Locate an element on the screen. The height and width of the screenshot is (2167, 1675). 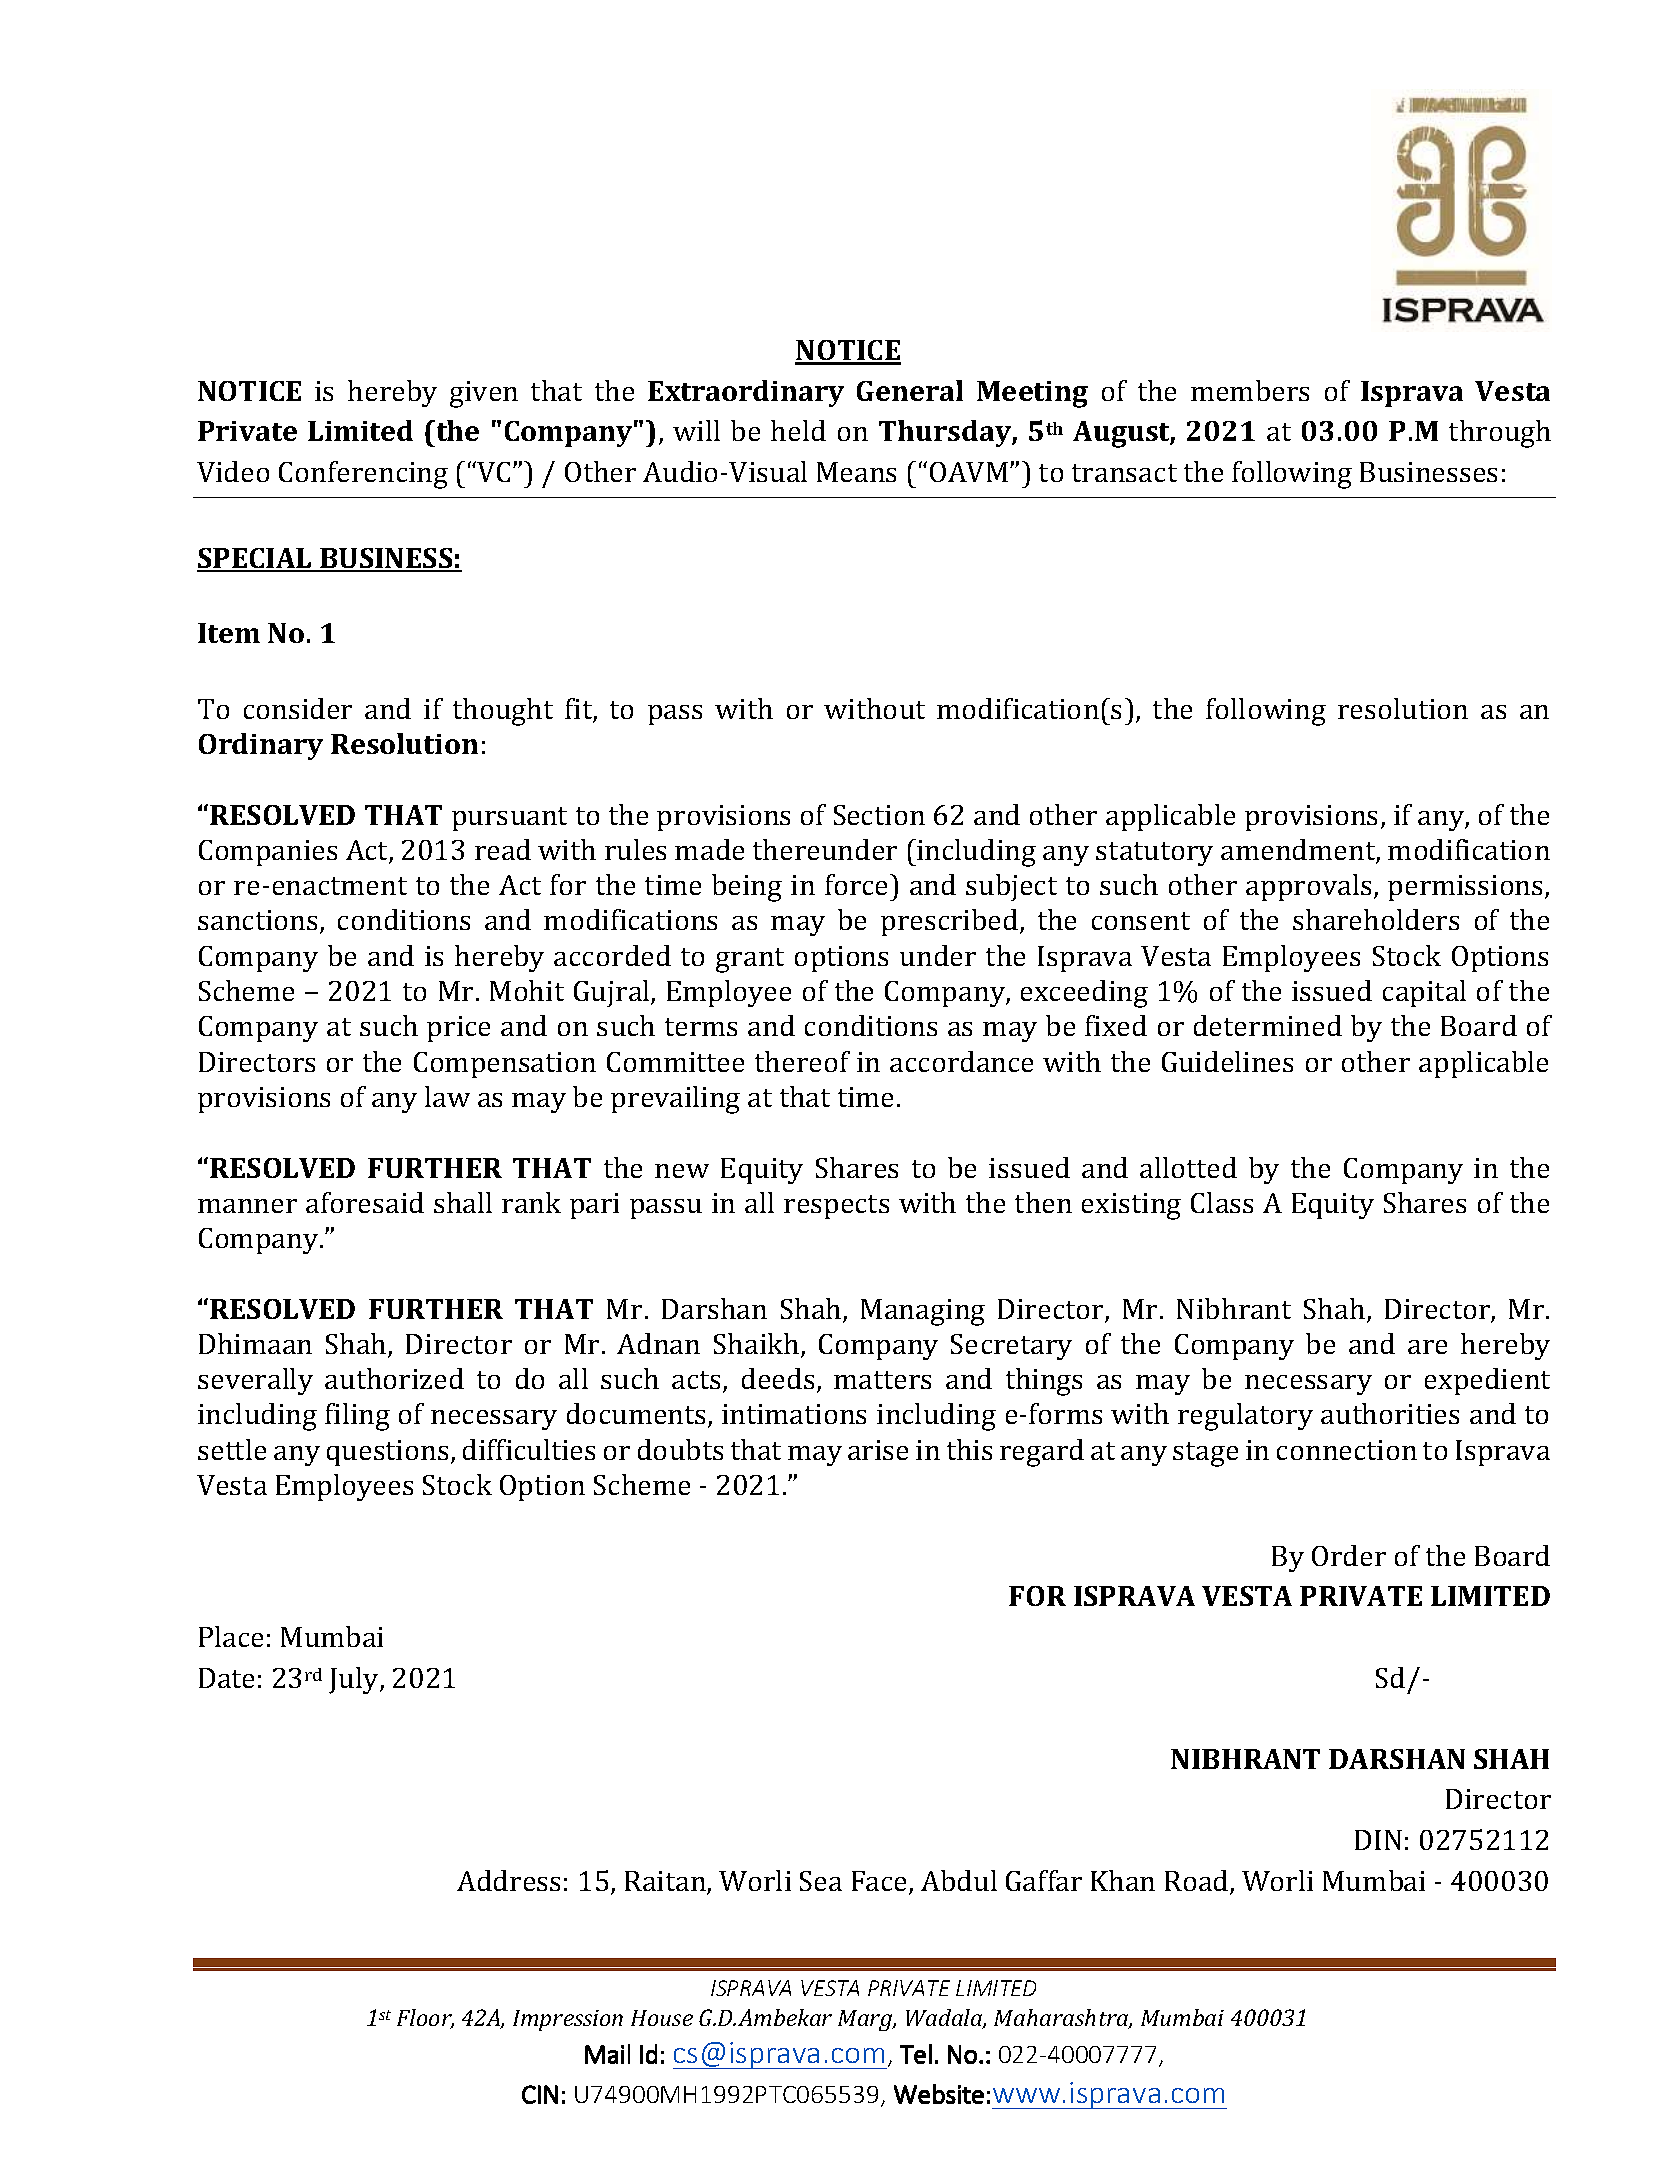
members is located at coordinates (1250, 390).
